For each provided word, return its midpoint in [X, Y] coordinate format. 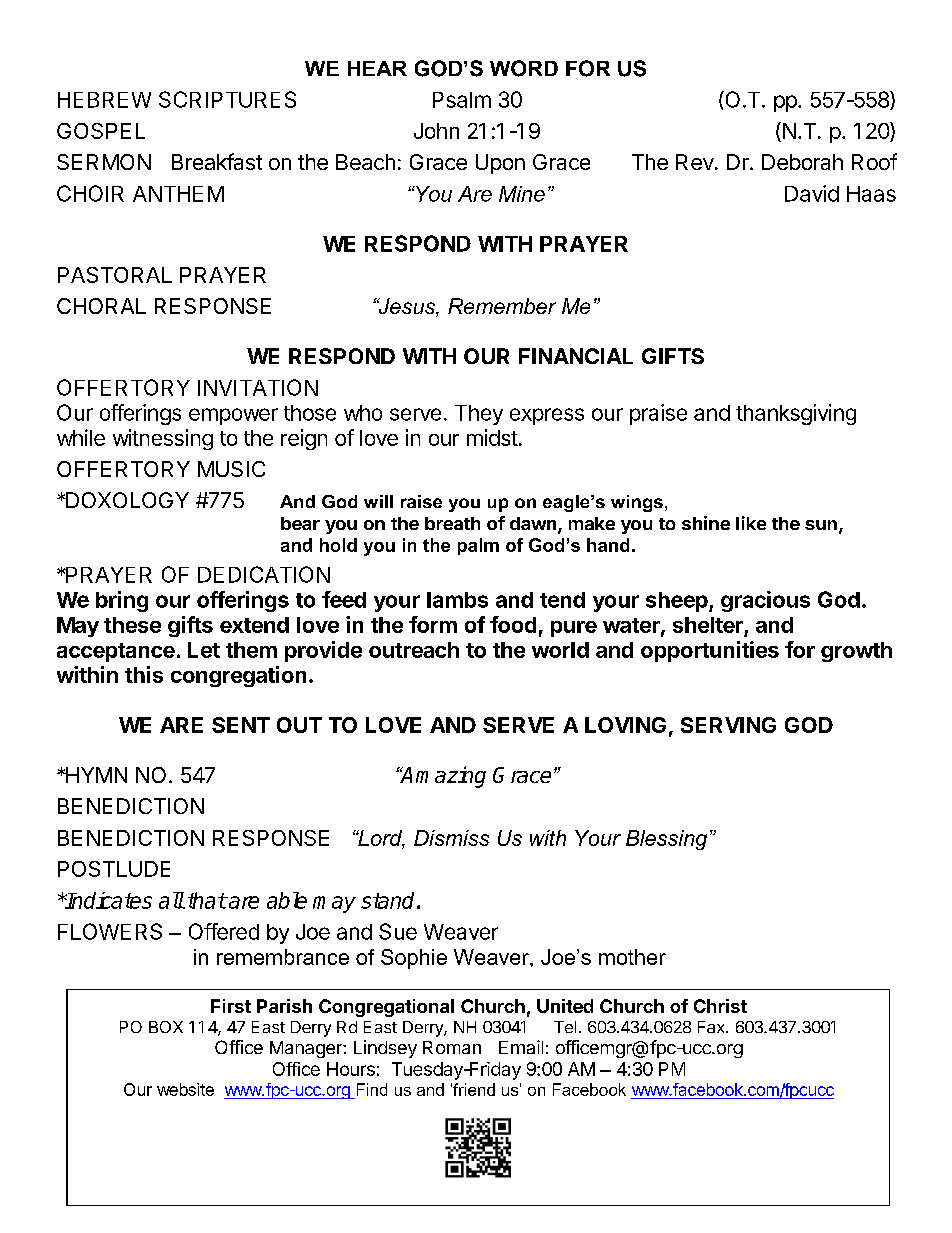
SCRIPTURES [227, 99]
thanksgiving [796, 414]
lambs [457, 600]
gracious [765, 601]
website [185, 1089]
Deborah [802, 162]
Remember [502, 306]
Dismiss [451, 838]
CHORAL [101, 306]
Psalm [462, 100]
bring [122, 601]
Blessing [666, 840]
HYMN [95, 775]
